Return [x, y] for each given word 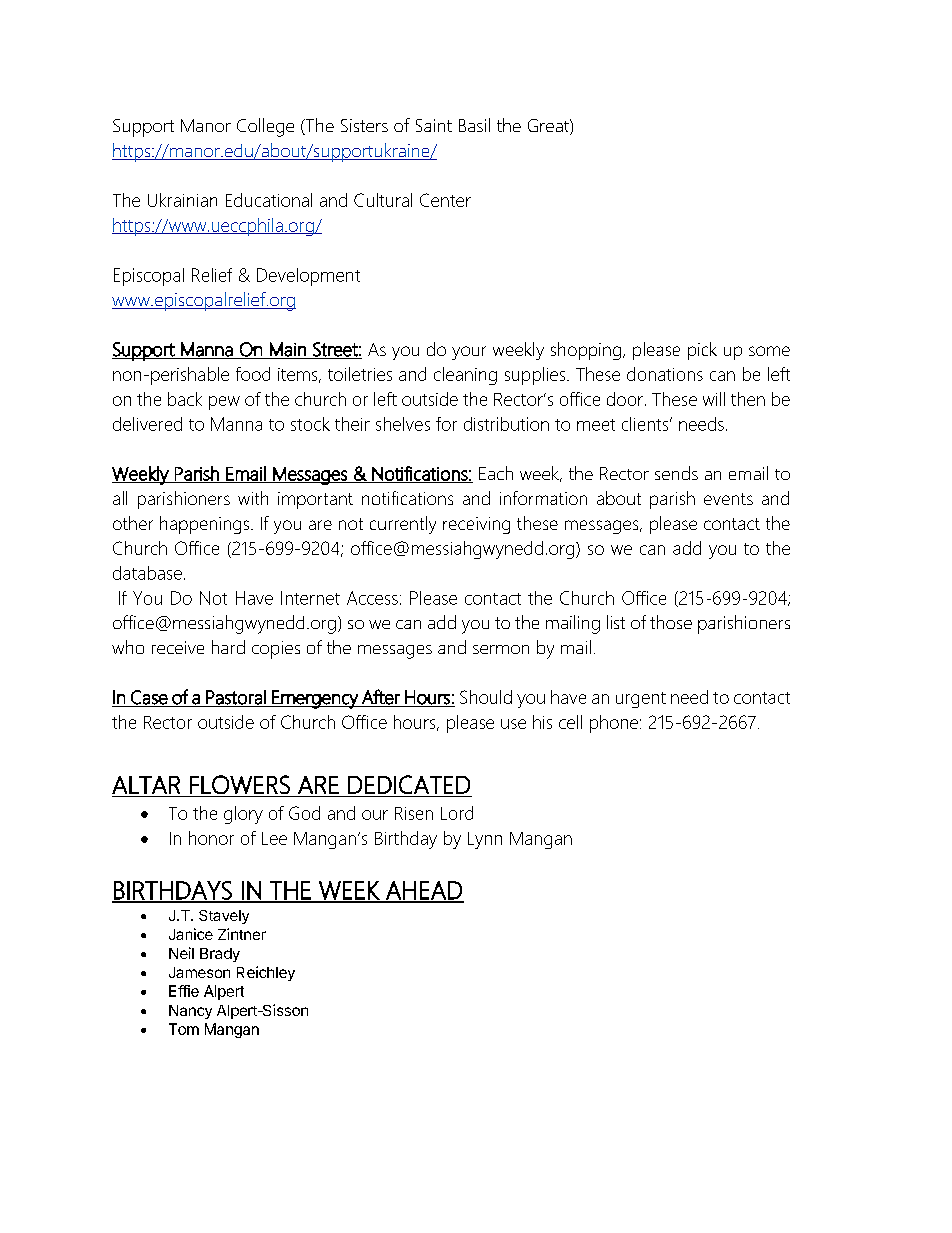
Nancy [190, 1012]
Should [486, 697]
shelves [403, 424]
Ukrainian [182, 200]
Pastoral [236, 698]
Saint [434, 125]
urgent [641, 700]
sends [676, 473]
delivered [147, 424]
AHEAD [424, 891]
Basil [474, 125]
